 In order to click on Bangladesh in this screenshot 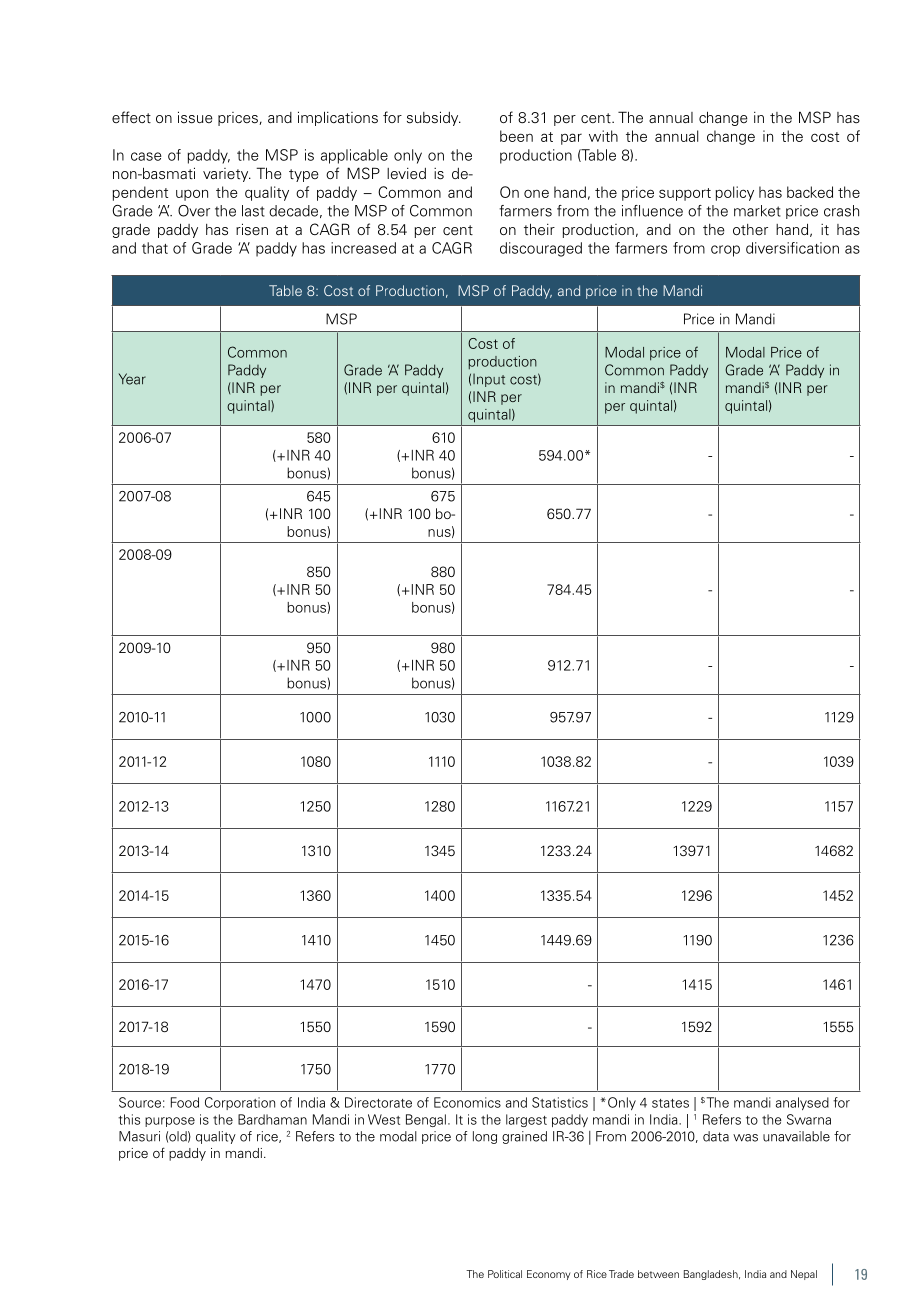, I will do `click(712, 1275)`.
